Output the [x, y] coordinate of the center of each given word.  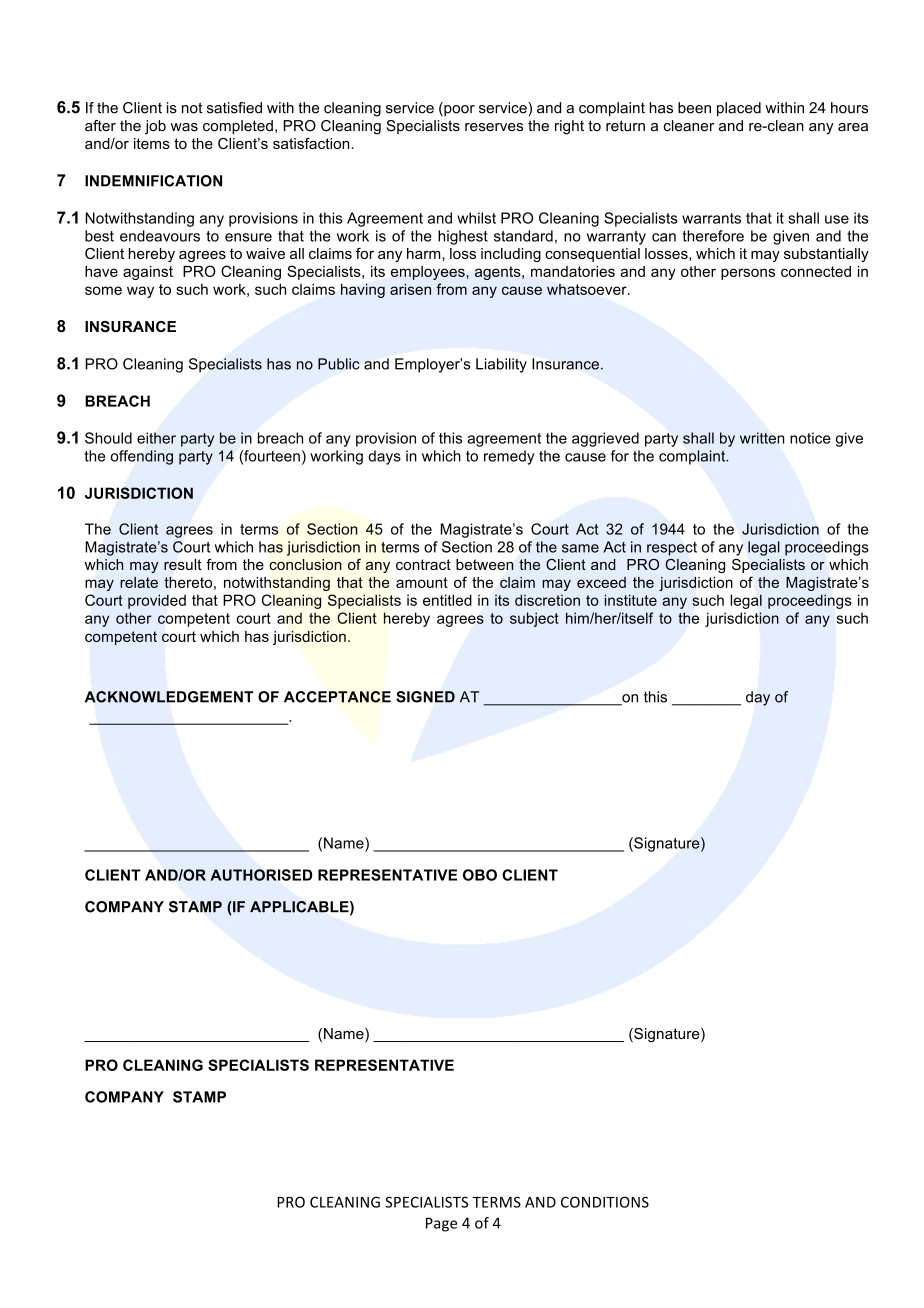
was [184, 127]
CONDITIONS [605, 1202]
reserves [494, 127]
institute [631, 600]
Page [441, 1225]
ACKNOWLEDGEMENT [169, 697]
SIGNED [425, 697]
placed [739, 109]
